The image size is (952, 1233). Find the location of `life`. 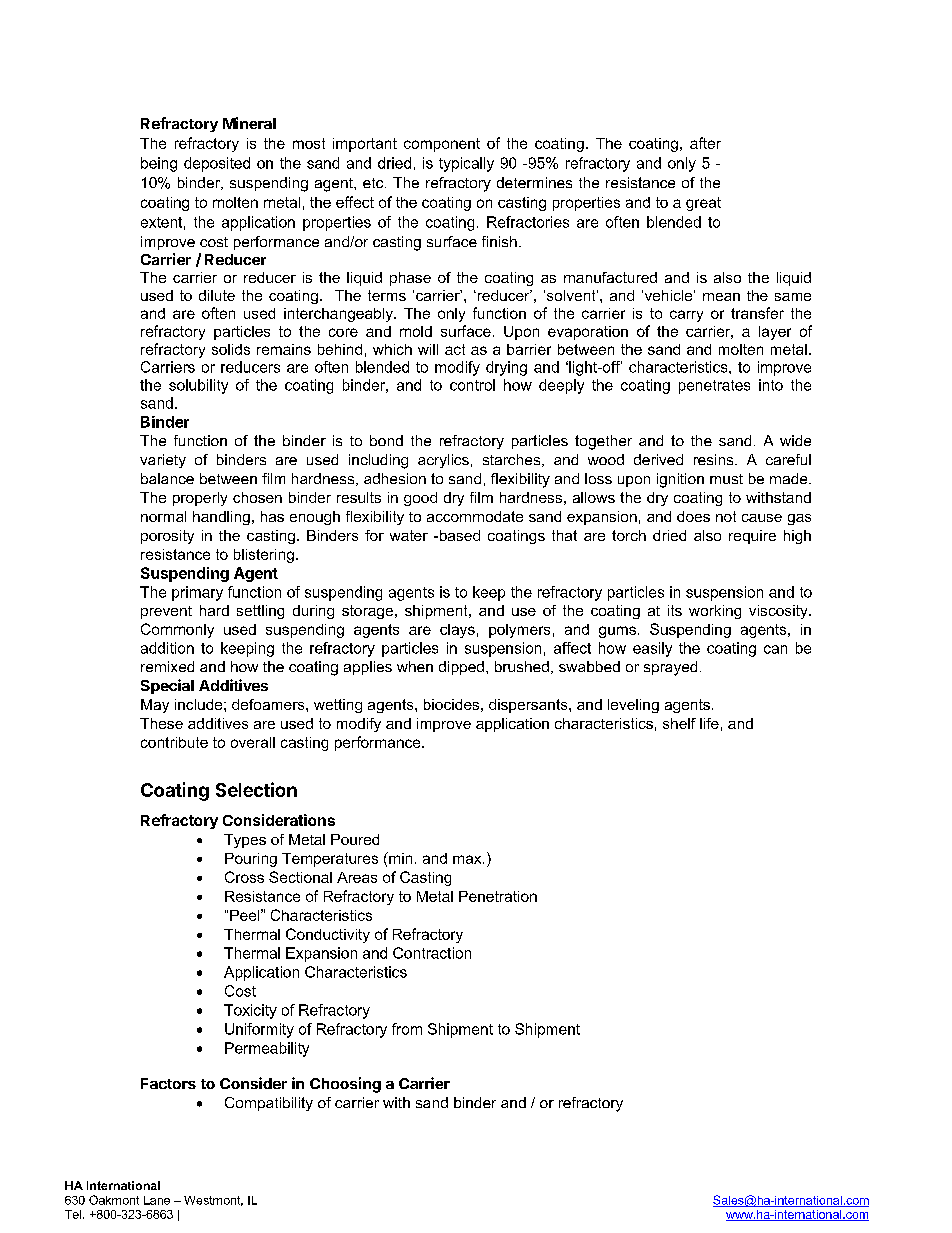

life is located at coordinates (709, 723).
